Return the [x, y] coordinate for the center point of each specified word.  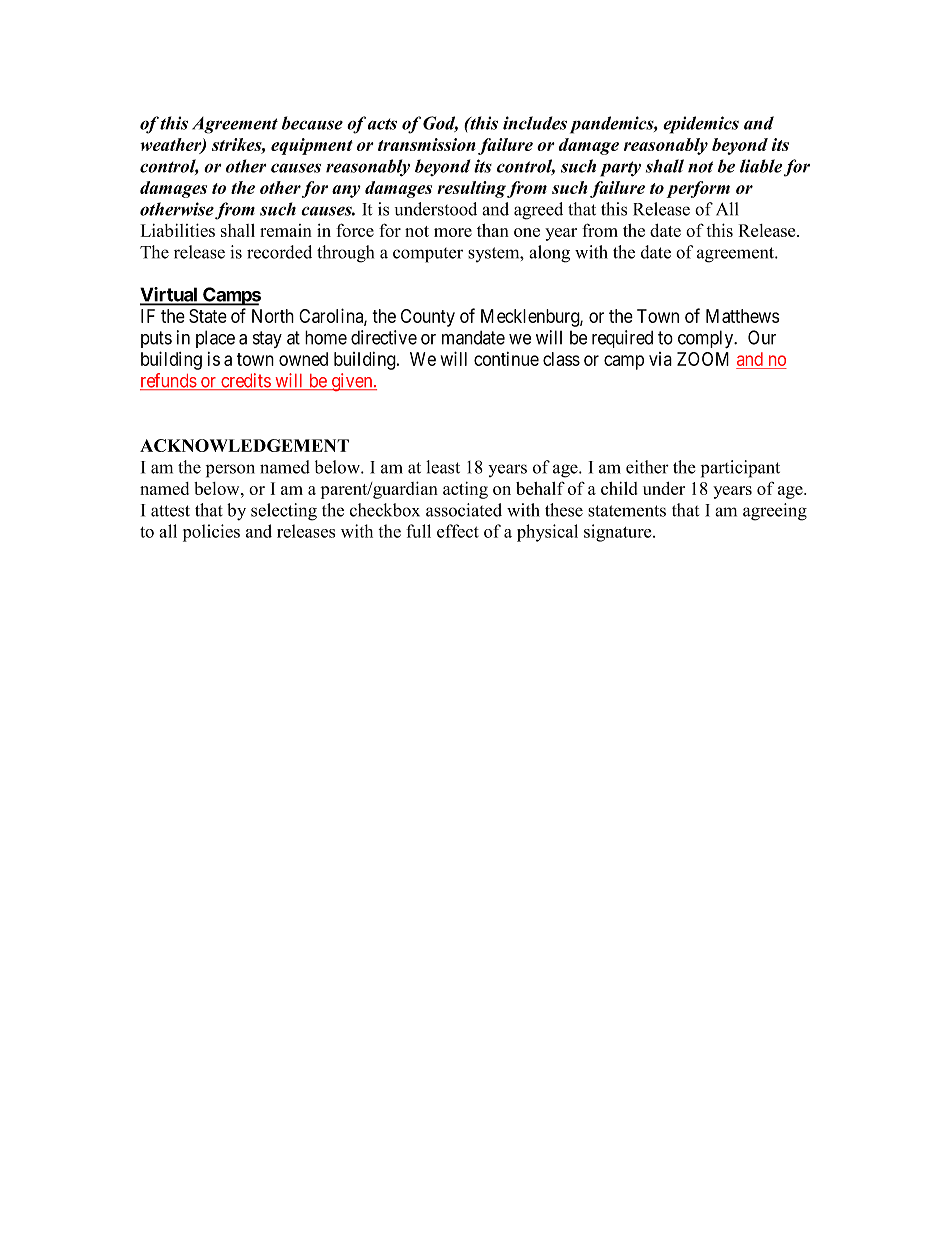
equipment [312, 146]
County [428, 318]
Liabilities [178, 230]
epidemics [701, 125]
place [215, 339]
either [647, 467]
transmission [427, 144]
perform [698, 189]
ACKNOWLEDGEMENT [244, 445]
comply [707, 339]
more [453, 232]
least [443, 467]
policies [211, 533]
